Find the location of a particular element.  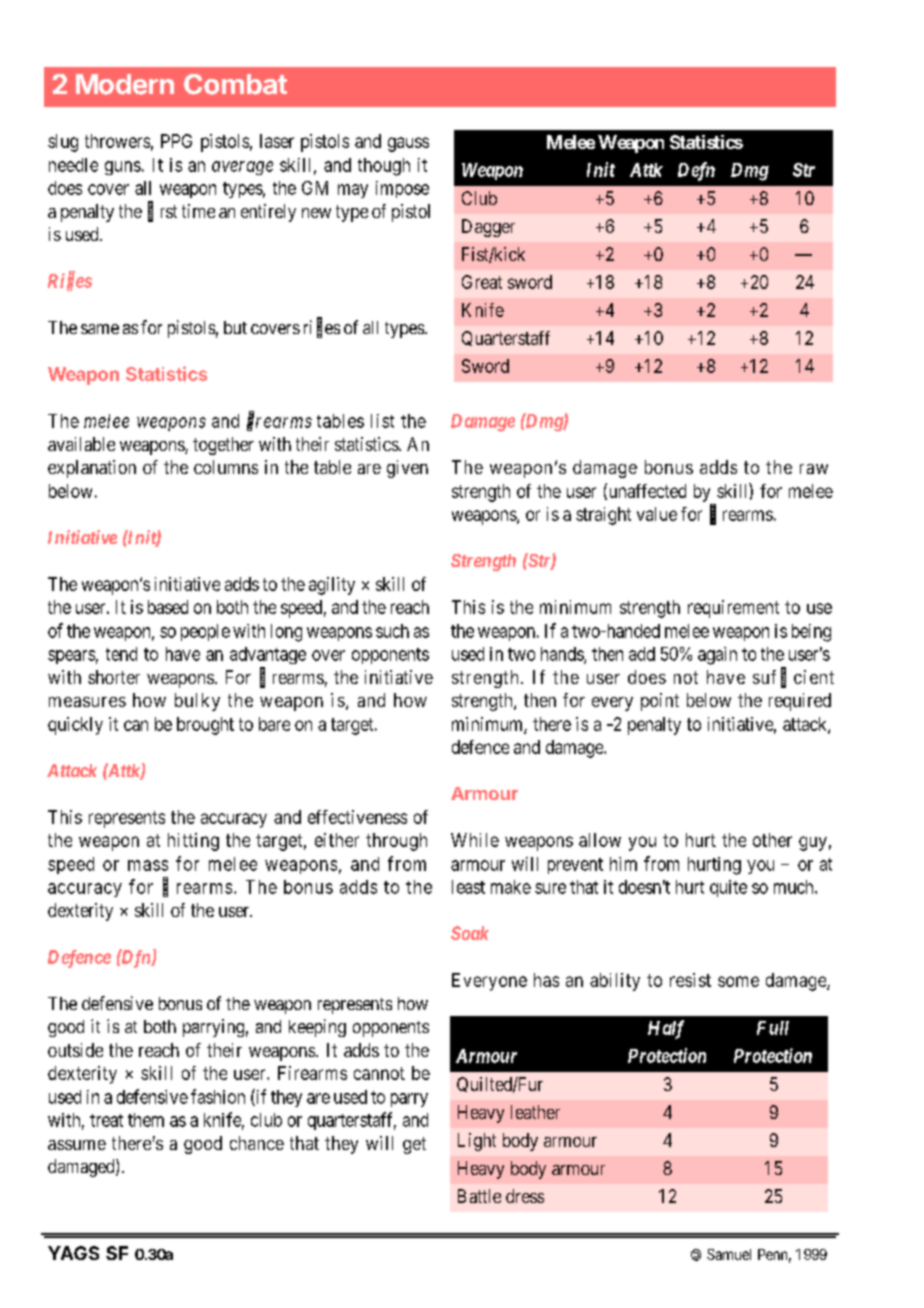

Samuel is located at coordinates (729, 1254).
